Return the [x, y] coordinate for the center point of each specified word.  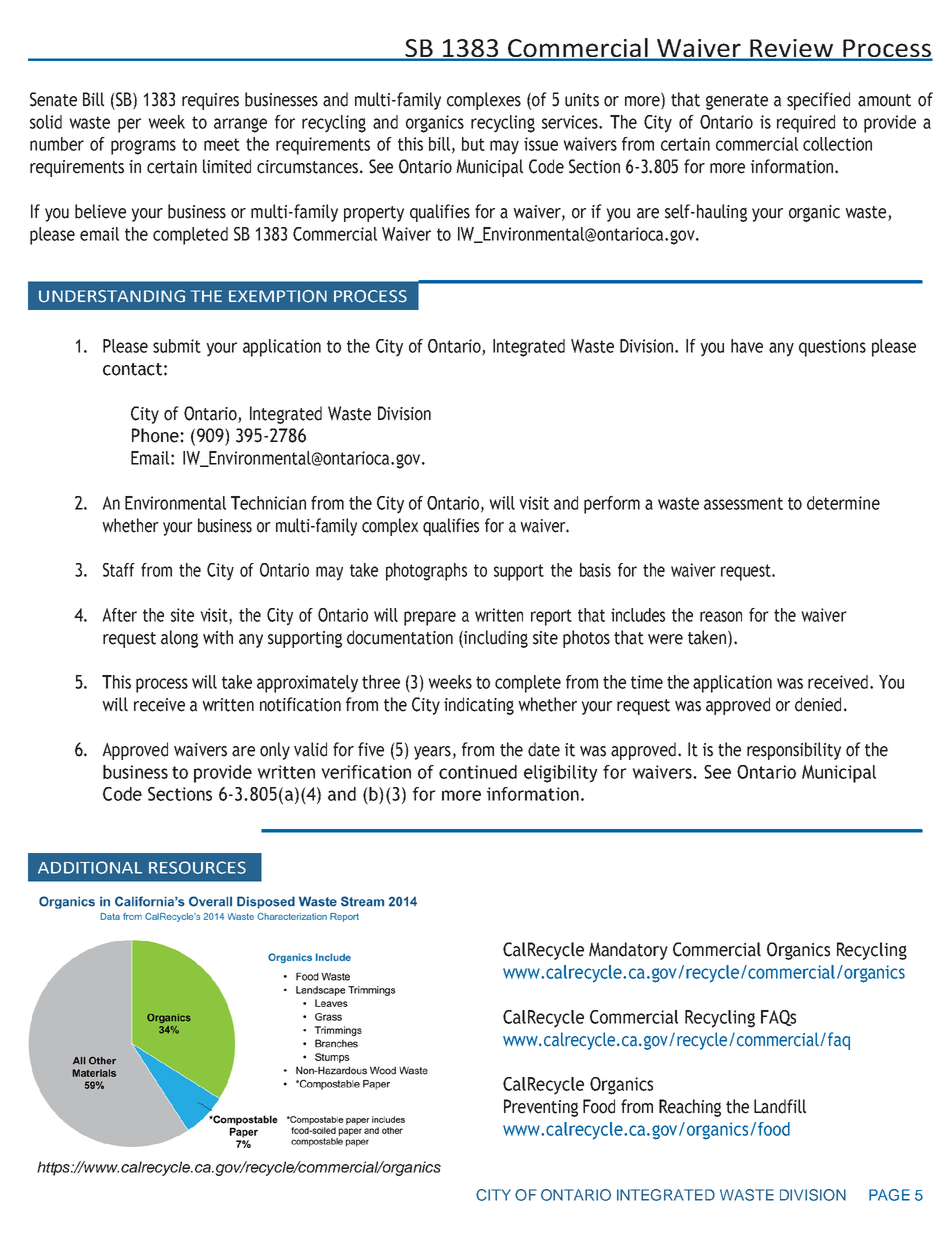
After [119, 615]
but [473, 144]
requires [210, 101]
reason [721, 616]
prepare [430, 618]
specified [818, 101]
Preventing [541, 1108]
